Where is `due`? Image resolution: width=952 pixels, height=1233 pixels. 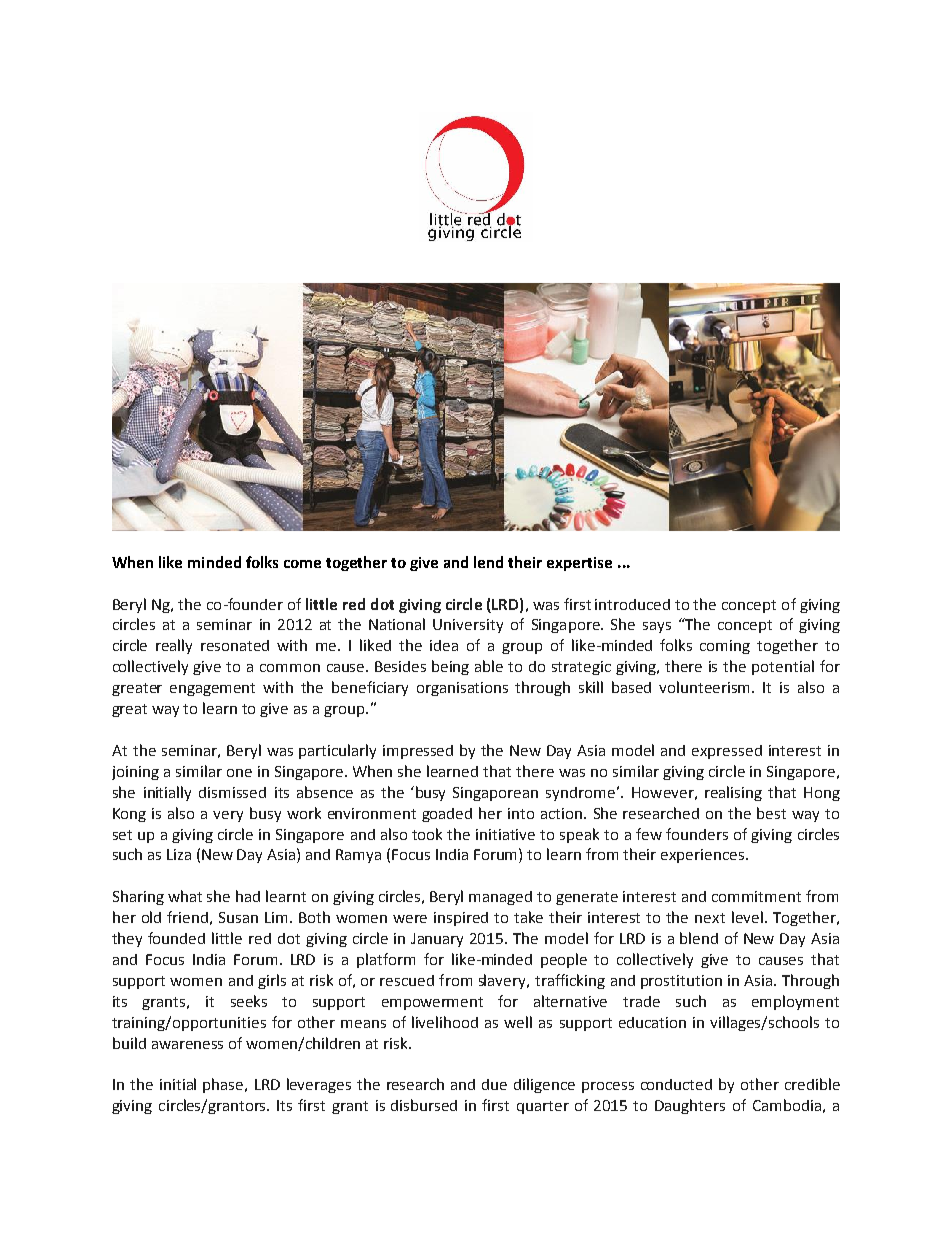 due is located at coordinates (494, 1084).
